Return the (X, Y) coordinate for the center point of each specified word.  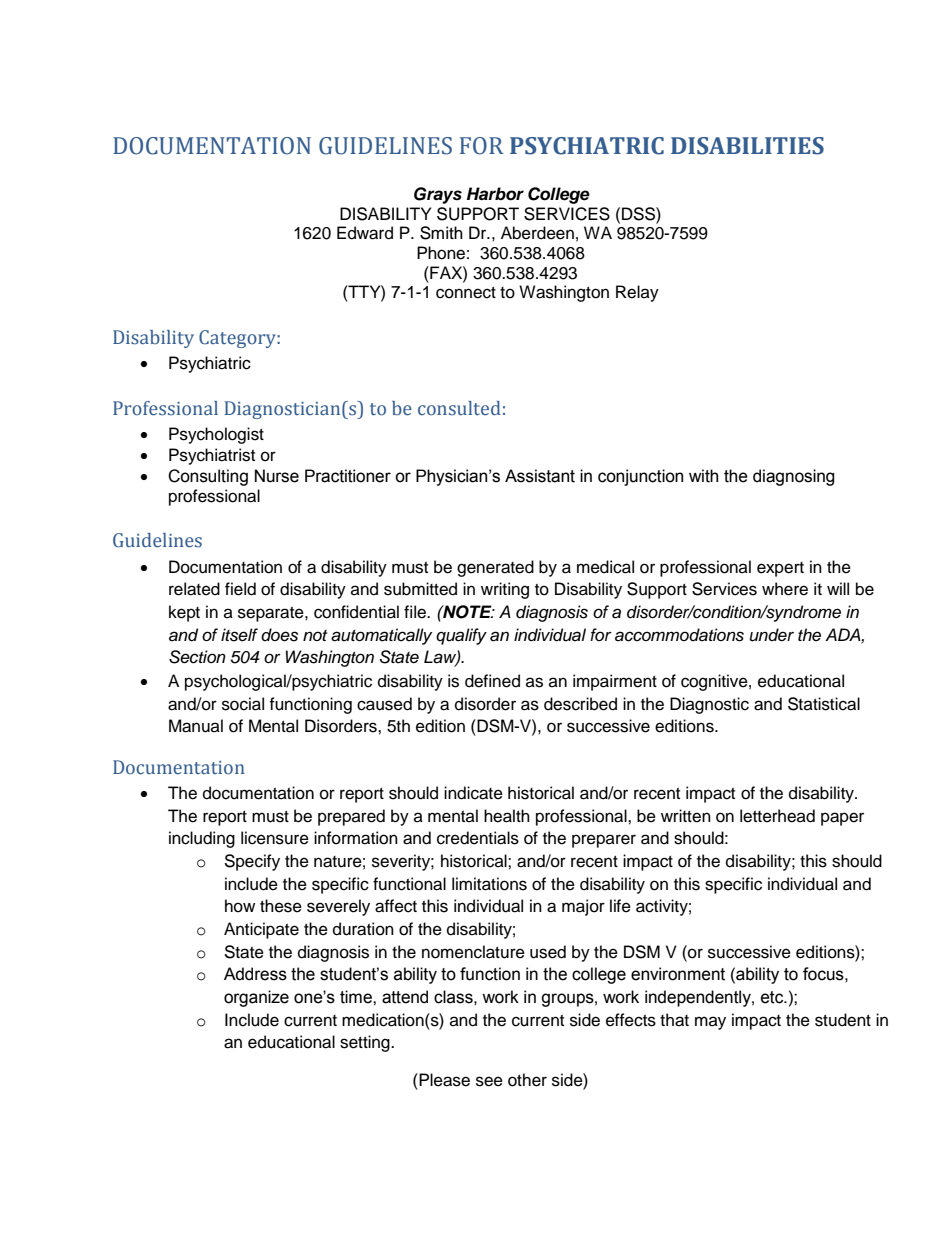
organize (256, 998)
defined (492, 681)
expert (780, 569)
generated (495, 568)
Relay (637, 293)
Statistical (824, 704)
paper (842, 819)
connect (466, 293)
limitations (489, 884)
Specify (252, 862)
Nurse (277, 476)
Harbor (495, 194)
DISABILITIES (747, 146)
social (243, 704)
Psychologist (216, 435)
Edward (365, 233)
